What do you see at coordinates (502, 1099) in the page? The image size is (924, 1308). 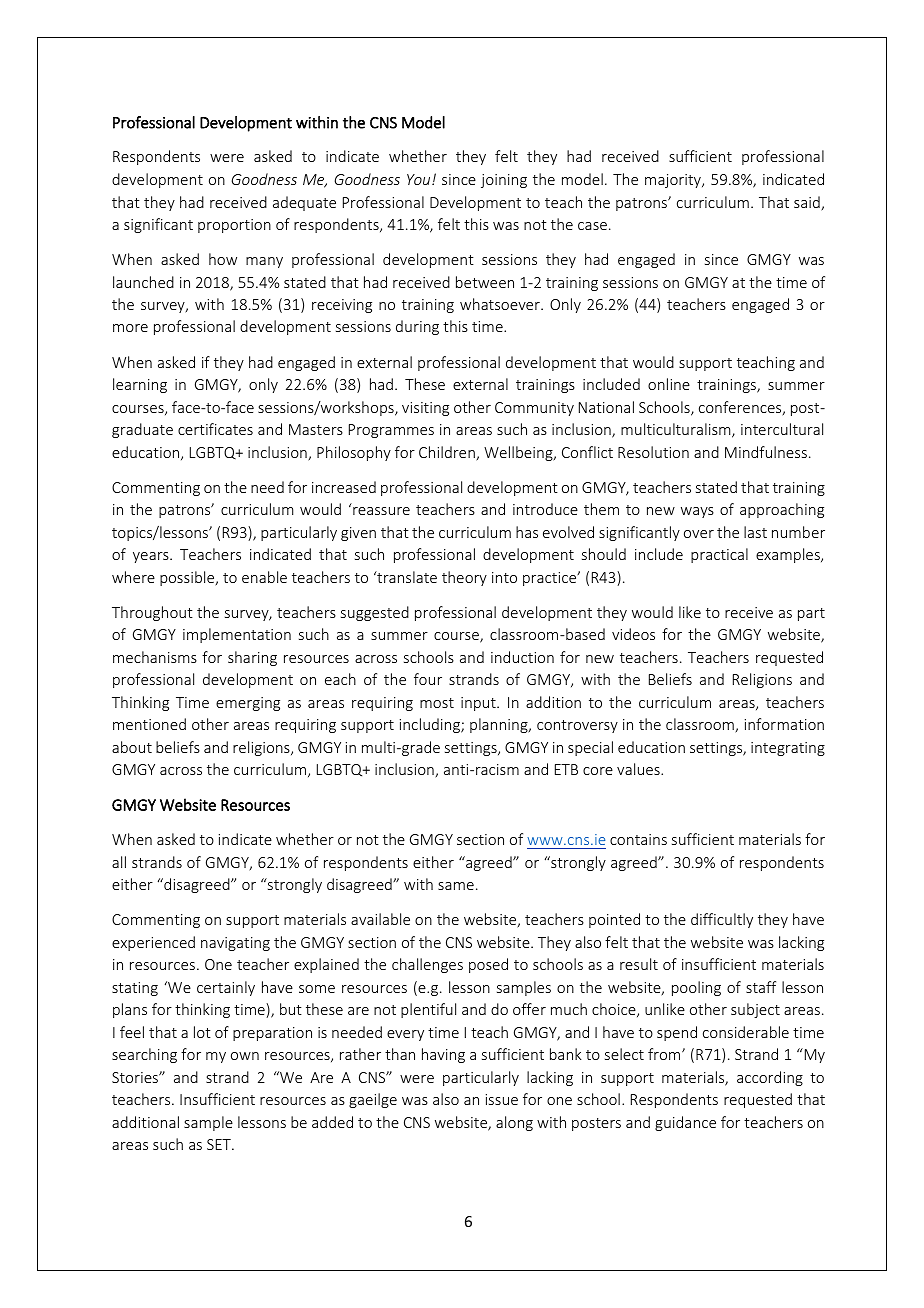 I see `issue` at bounding box center [502, 1099].
